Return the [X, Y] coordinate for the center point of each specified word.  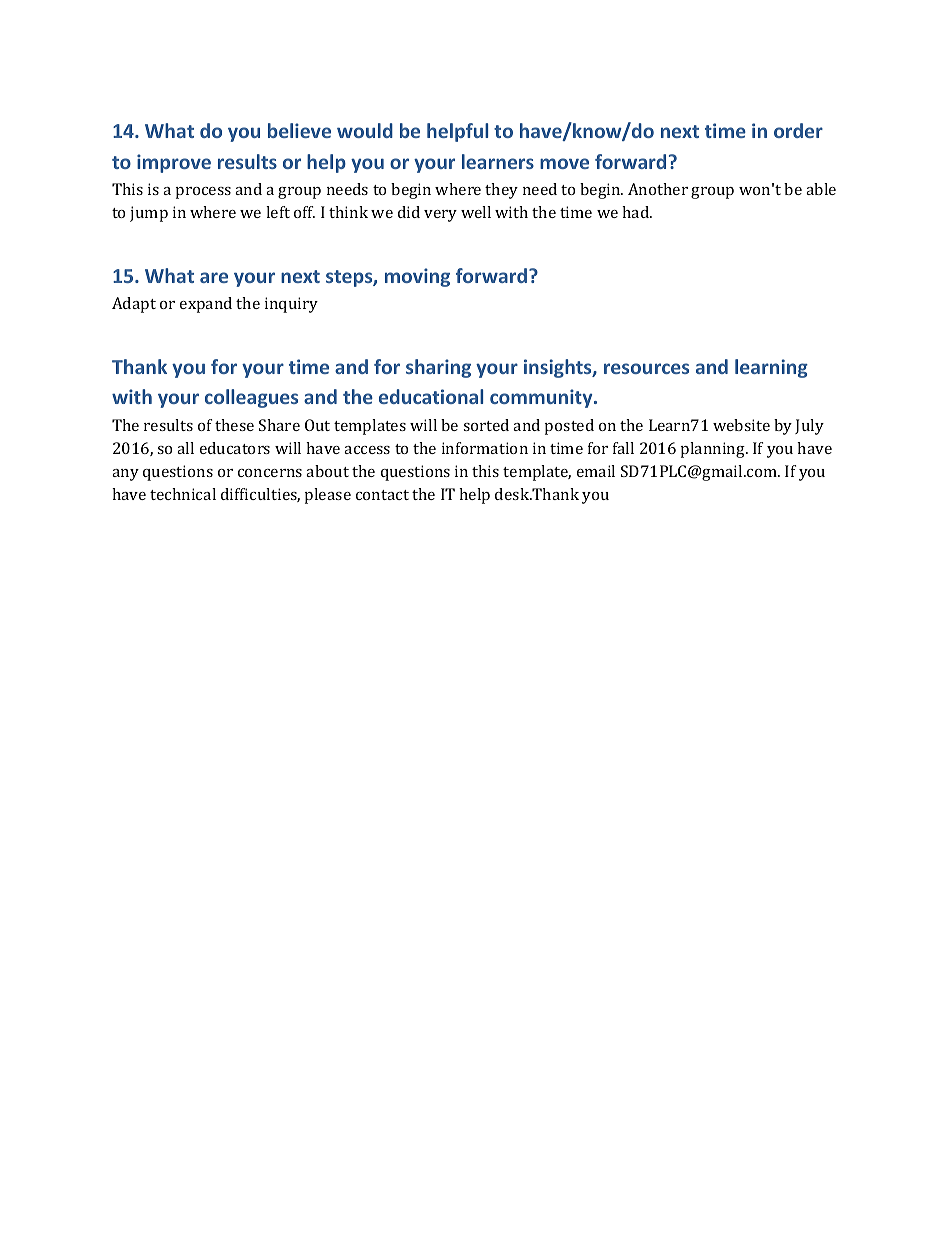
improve [174, 163]
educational [431, 396]
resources [646, 368]
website [741, 425]
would [365, 130]
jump [149, 214]
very [440, 216]
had [637, 212]
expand [206, 305]
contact [382, 495]
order [798, 130]
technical [183, 494]
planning [714, 450]
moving [417, 277]
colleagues [251, 398]
